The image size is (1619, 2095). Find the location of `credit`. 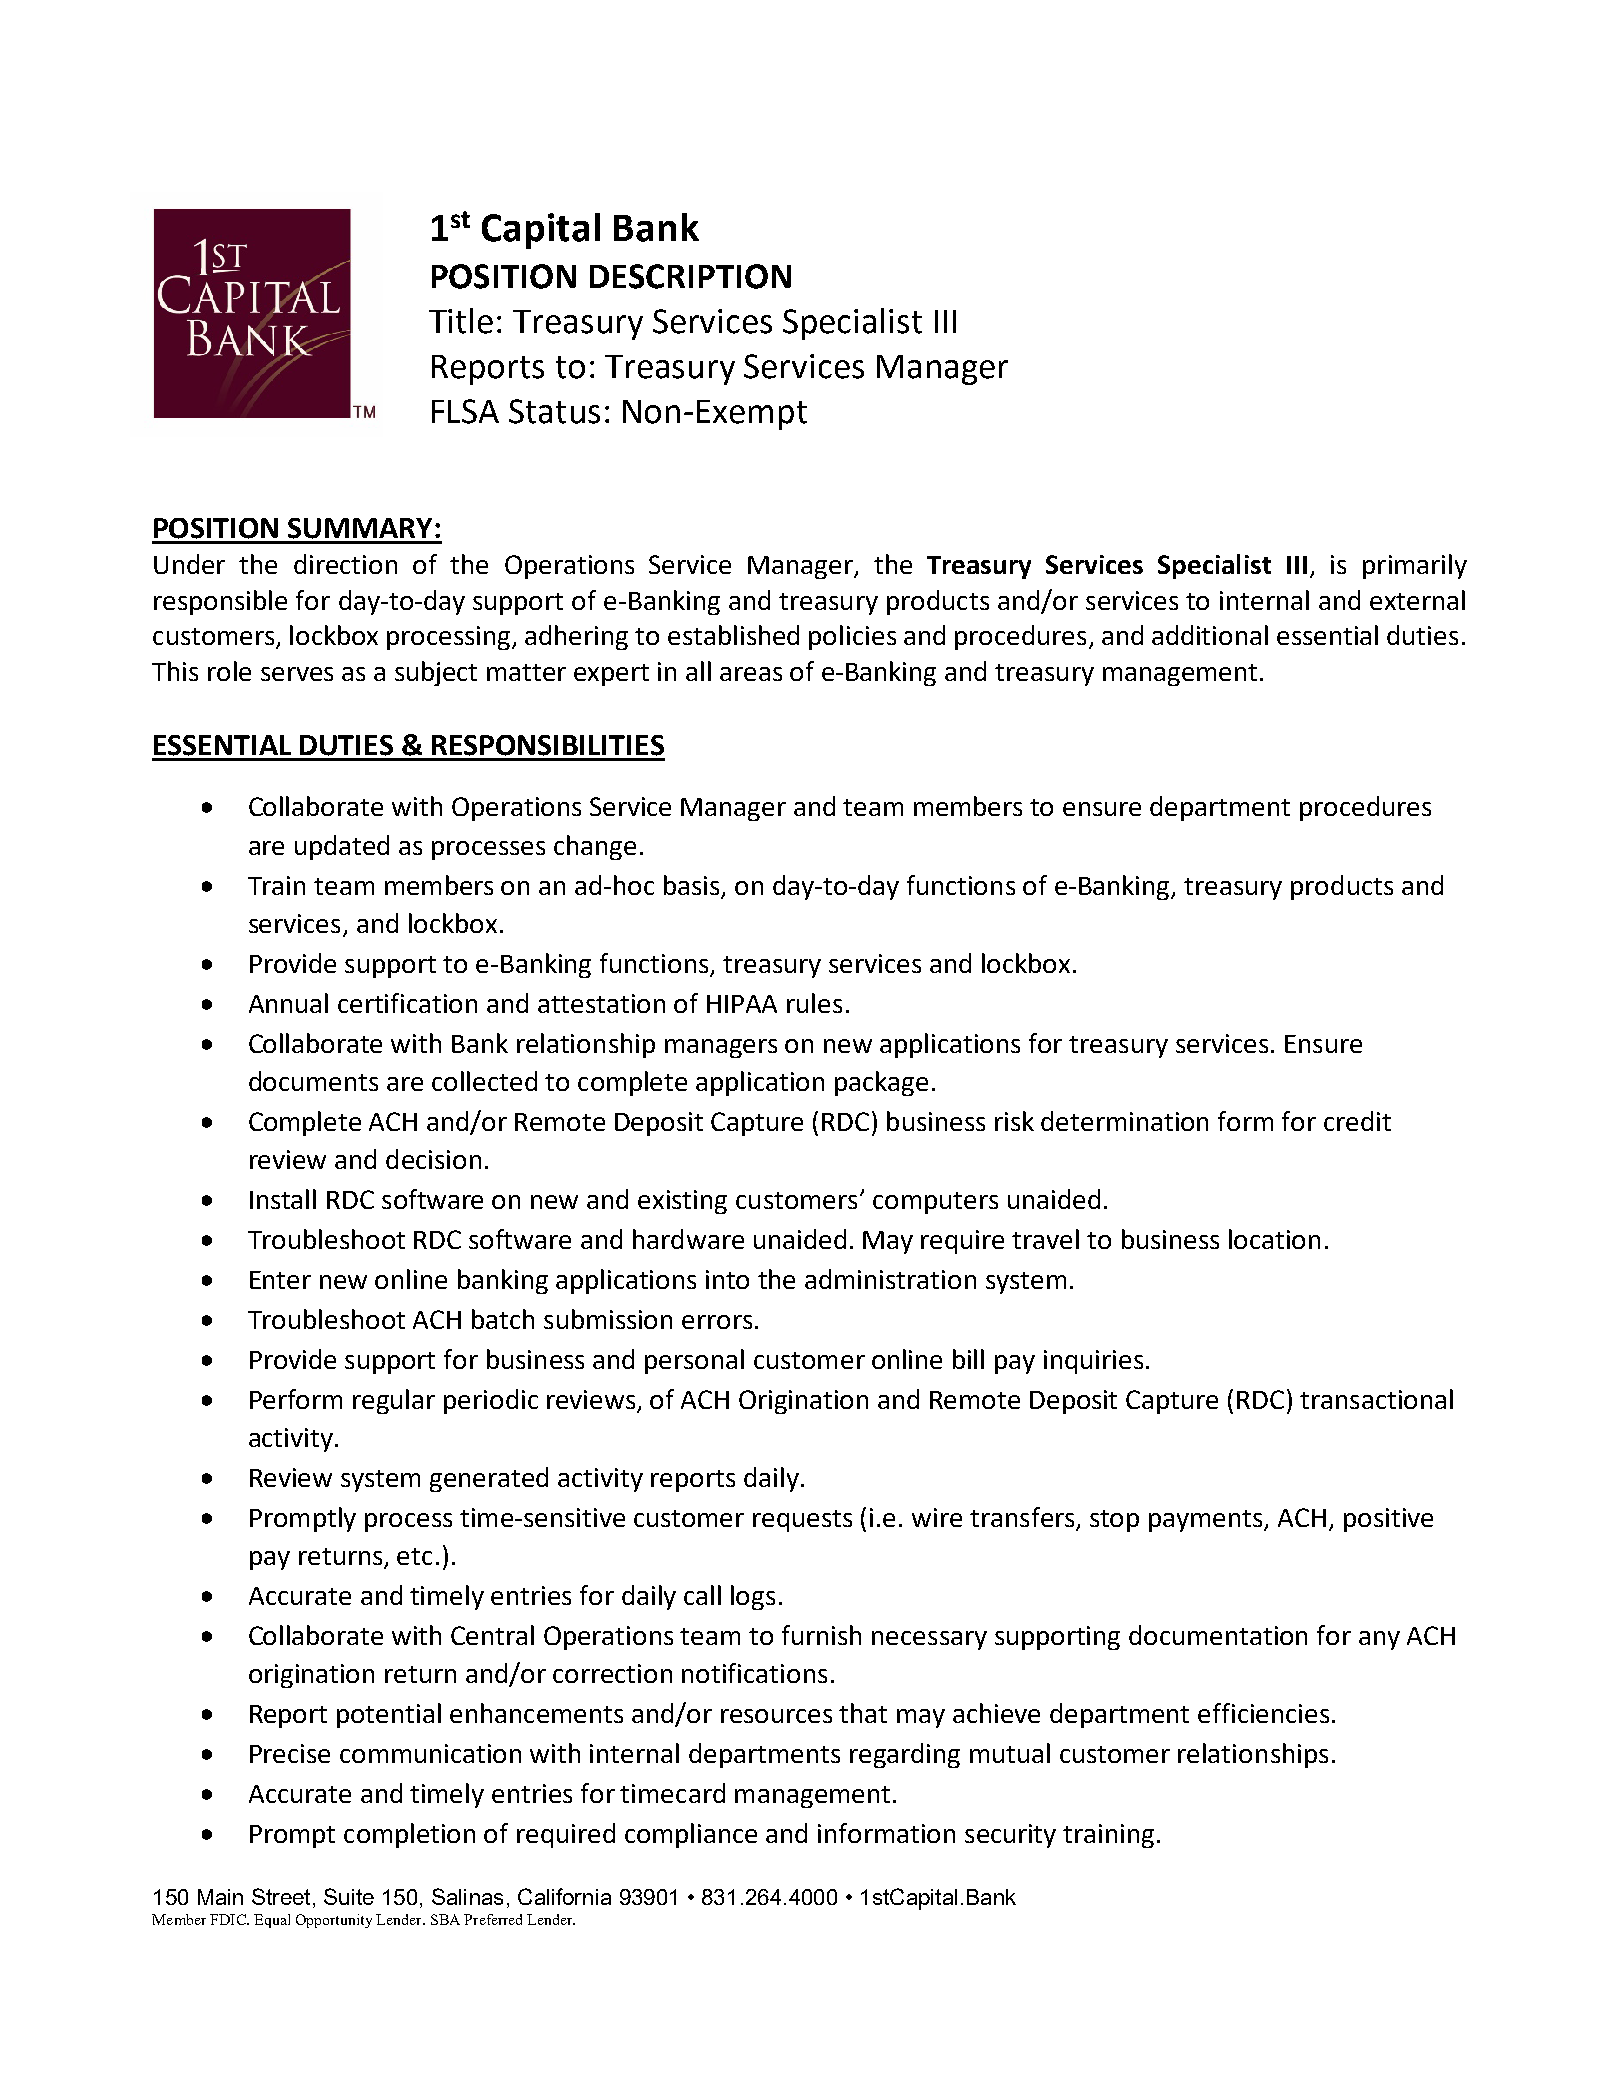

credit is located at coordinates (1357, 1121).
